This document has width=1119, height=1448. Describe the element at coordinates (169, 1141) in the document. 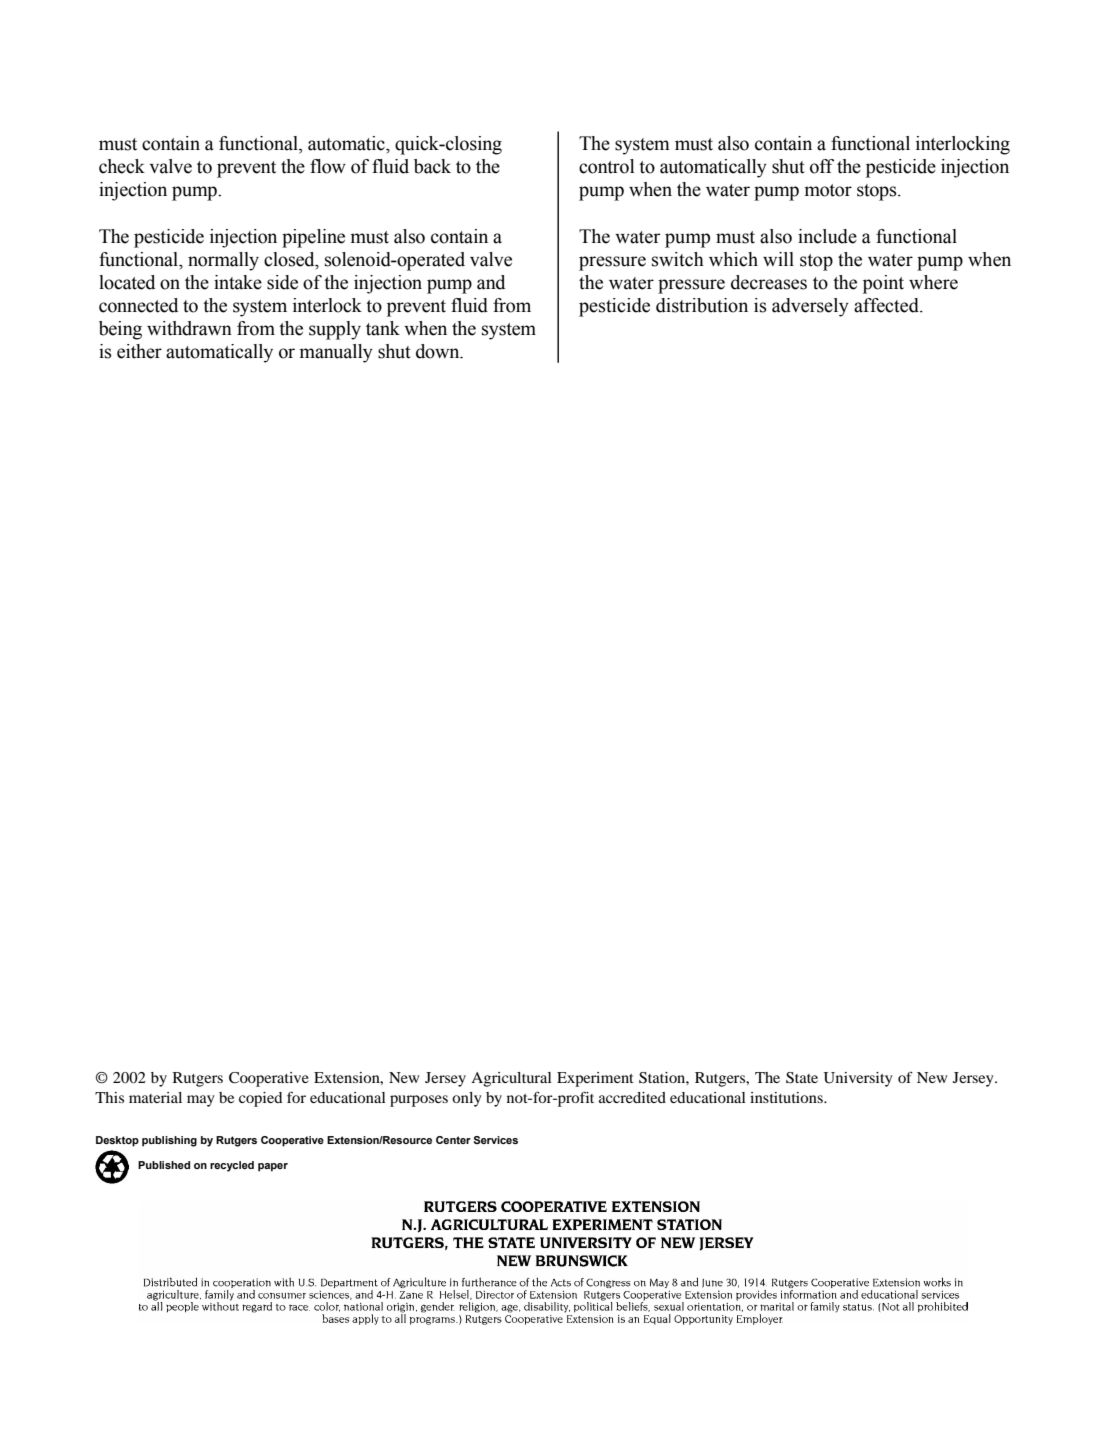

I see `publishing` at that location.
